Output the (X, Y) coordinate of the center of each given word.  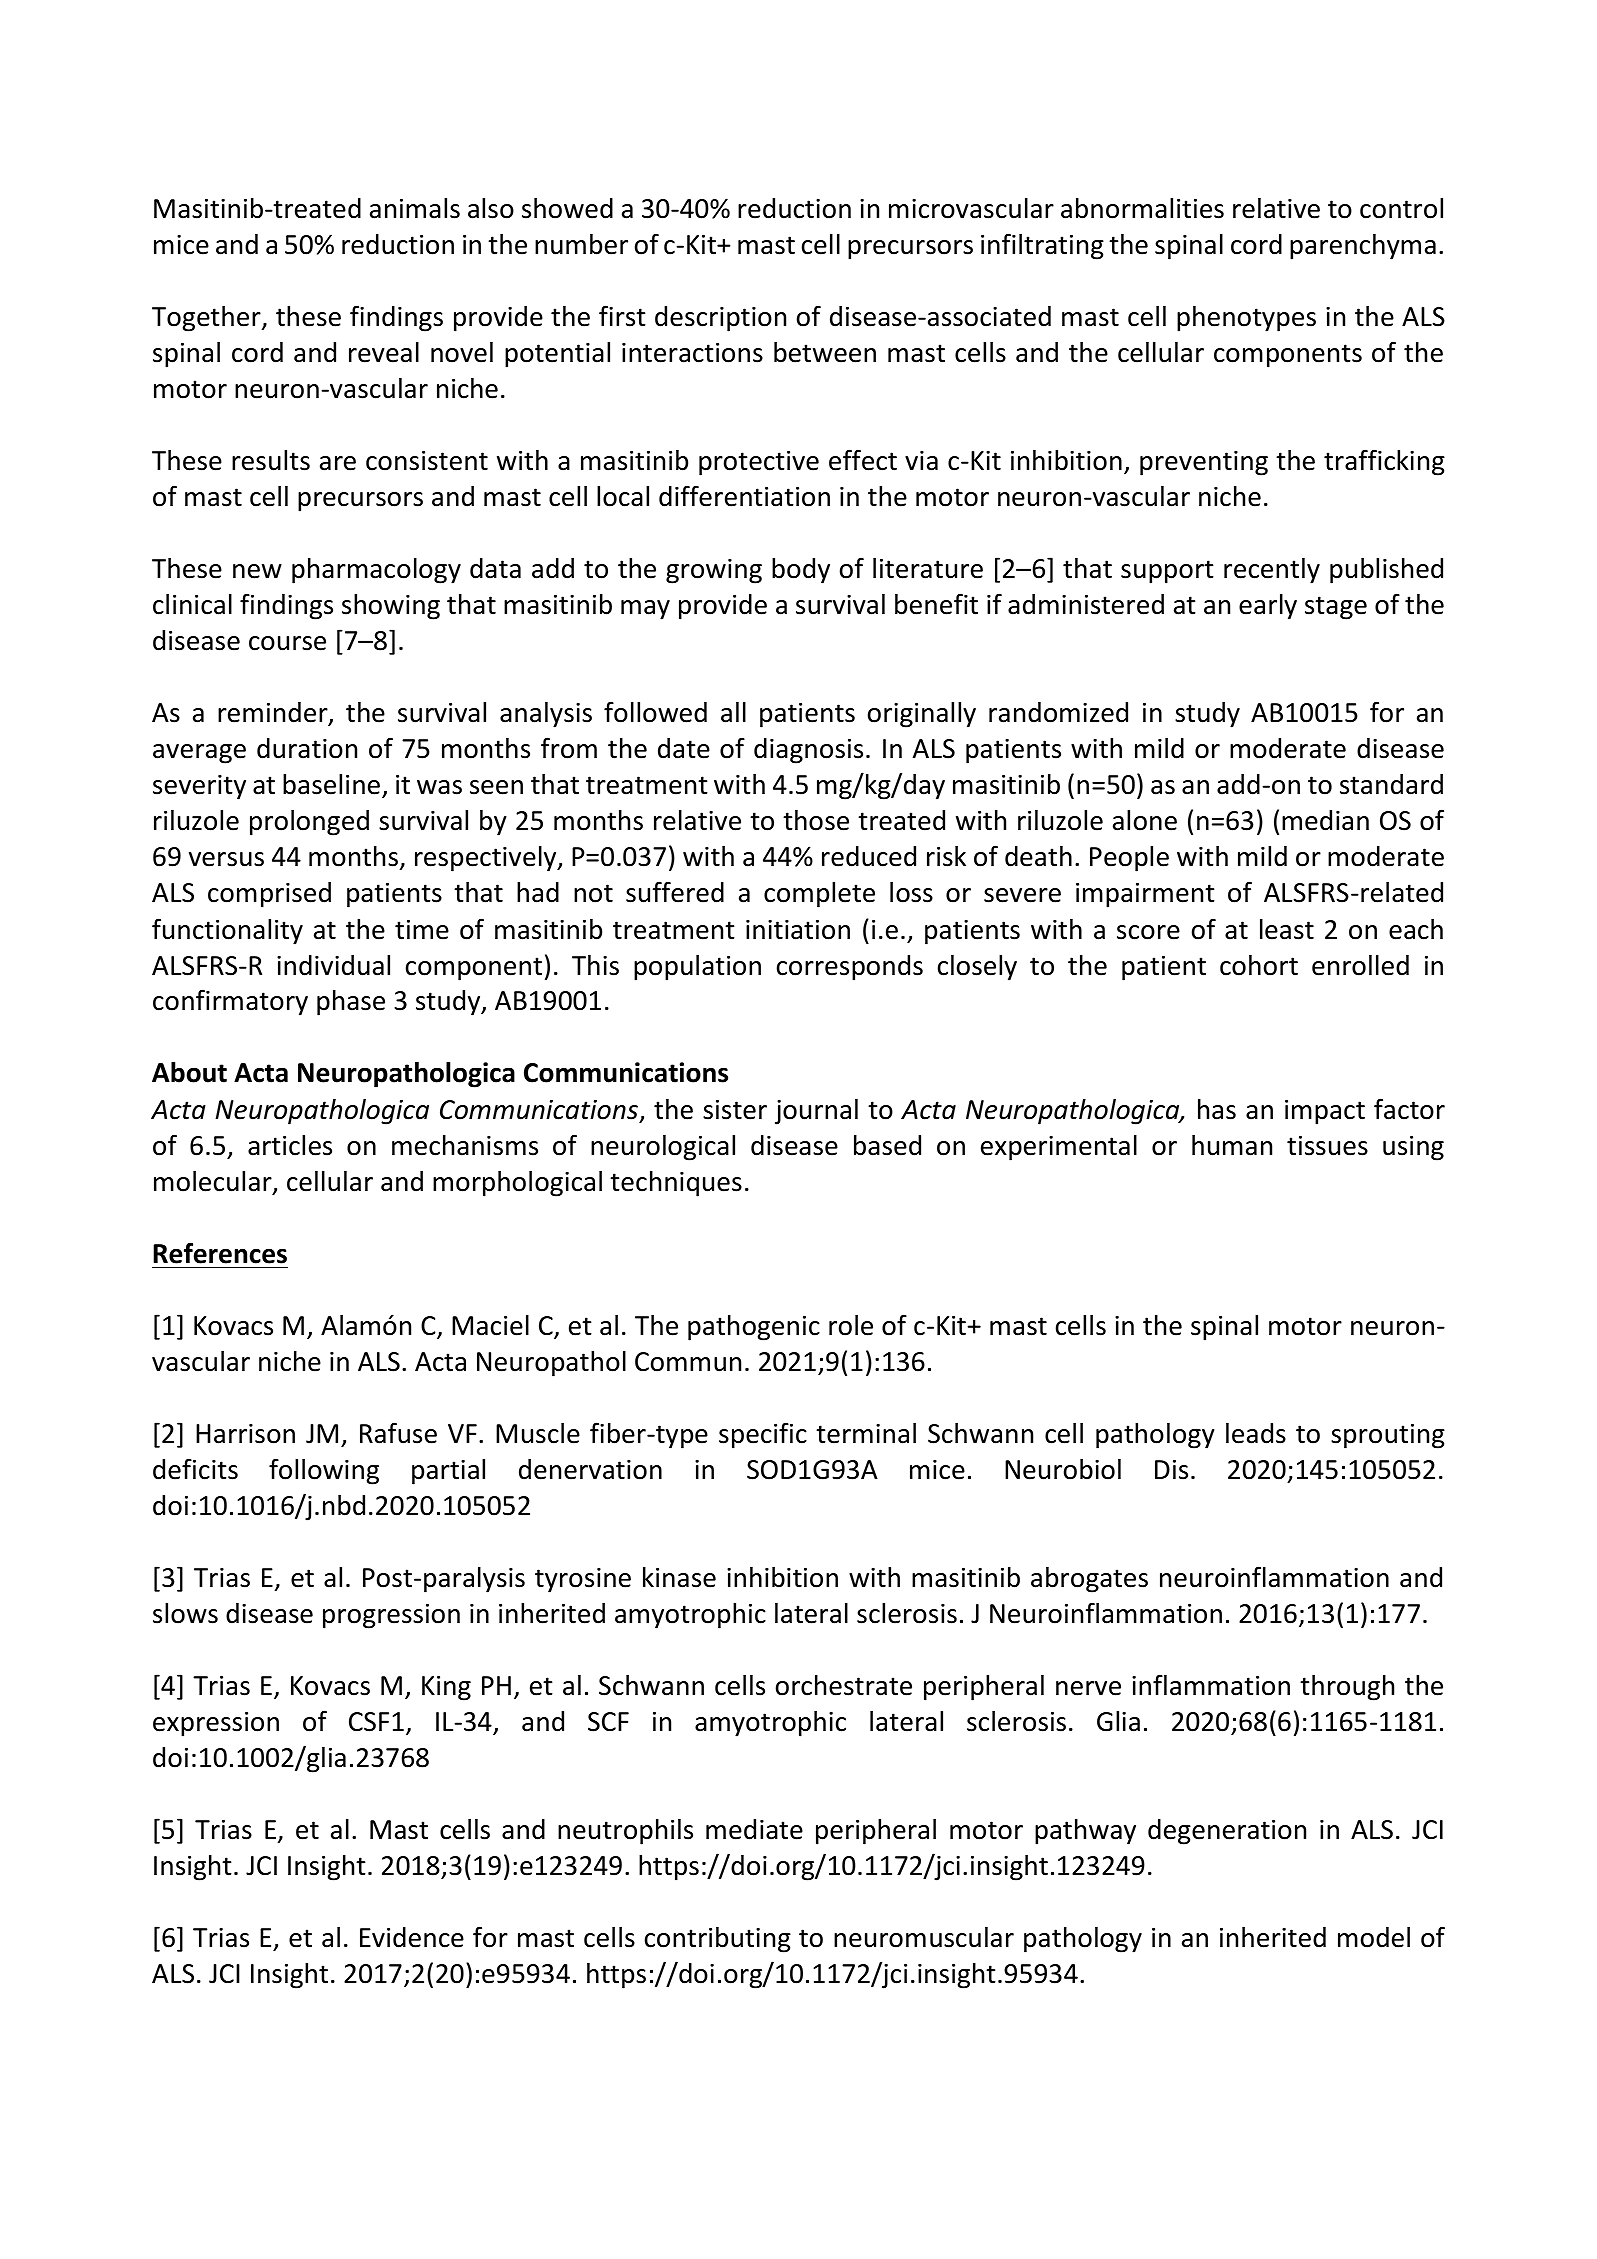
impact (1325, 1112)
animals (415, 208)
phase (351, 1003)
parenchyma (1363, 247)
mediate (754, 1829)
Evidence (412, 1937)
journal (816, 1112)
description (720, 319)
